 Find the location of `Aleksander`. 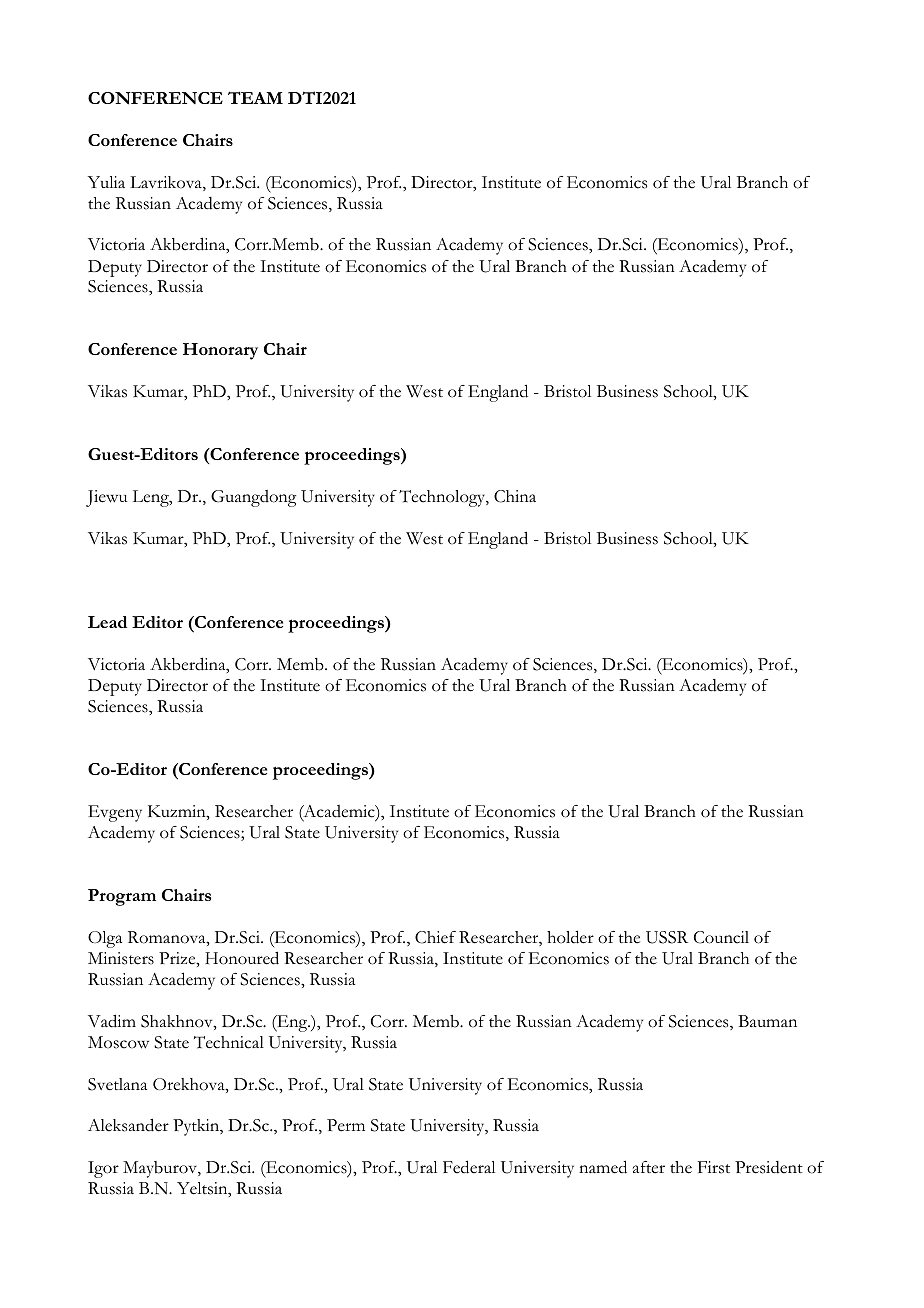

Aleksander is located at coordinates (128, 1125).
